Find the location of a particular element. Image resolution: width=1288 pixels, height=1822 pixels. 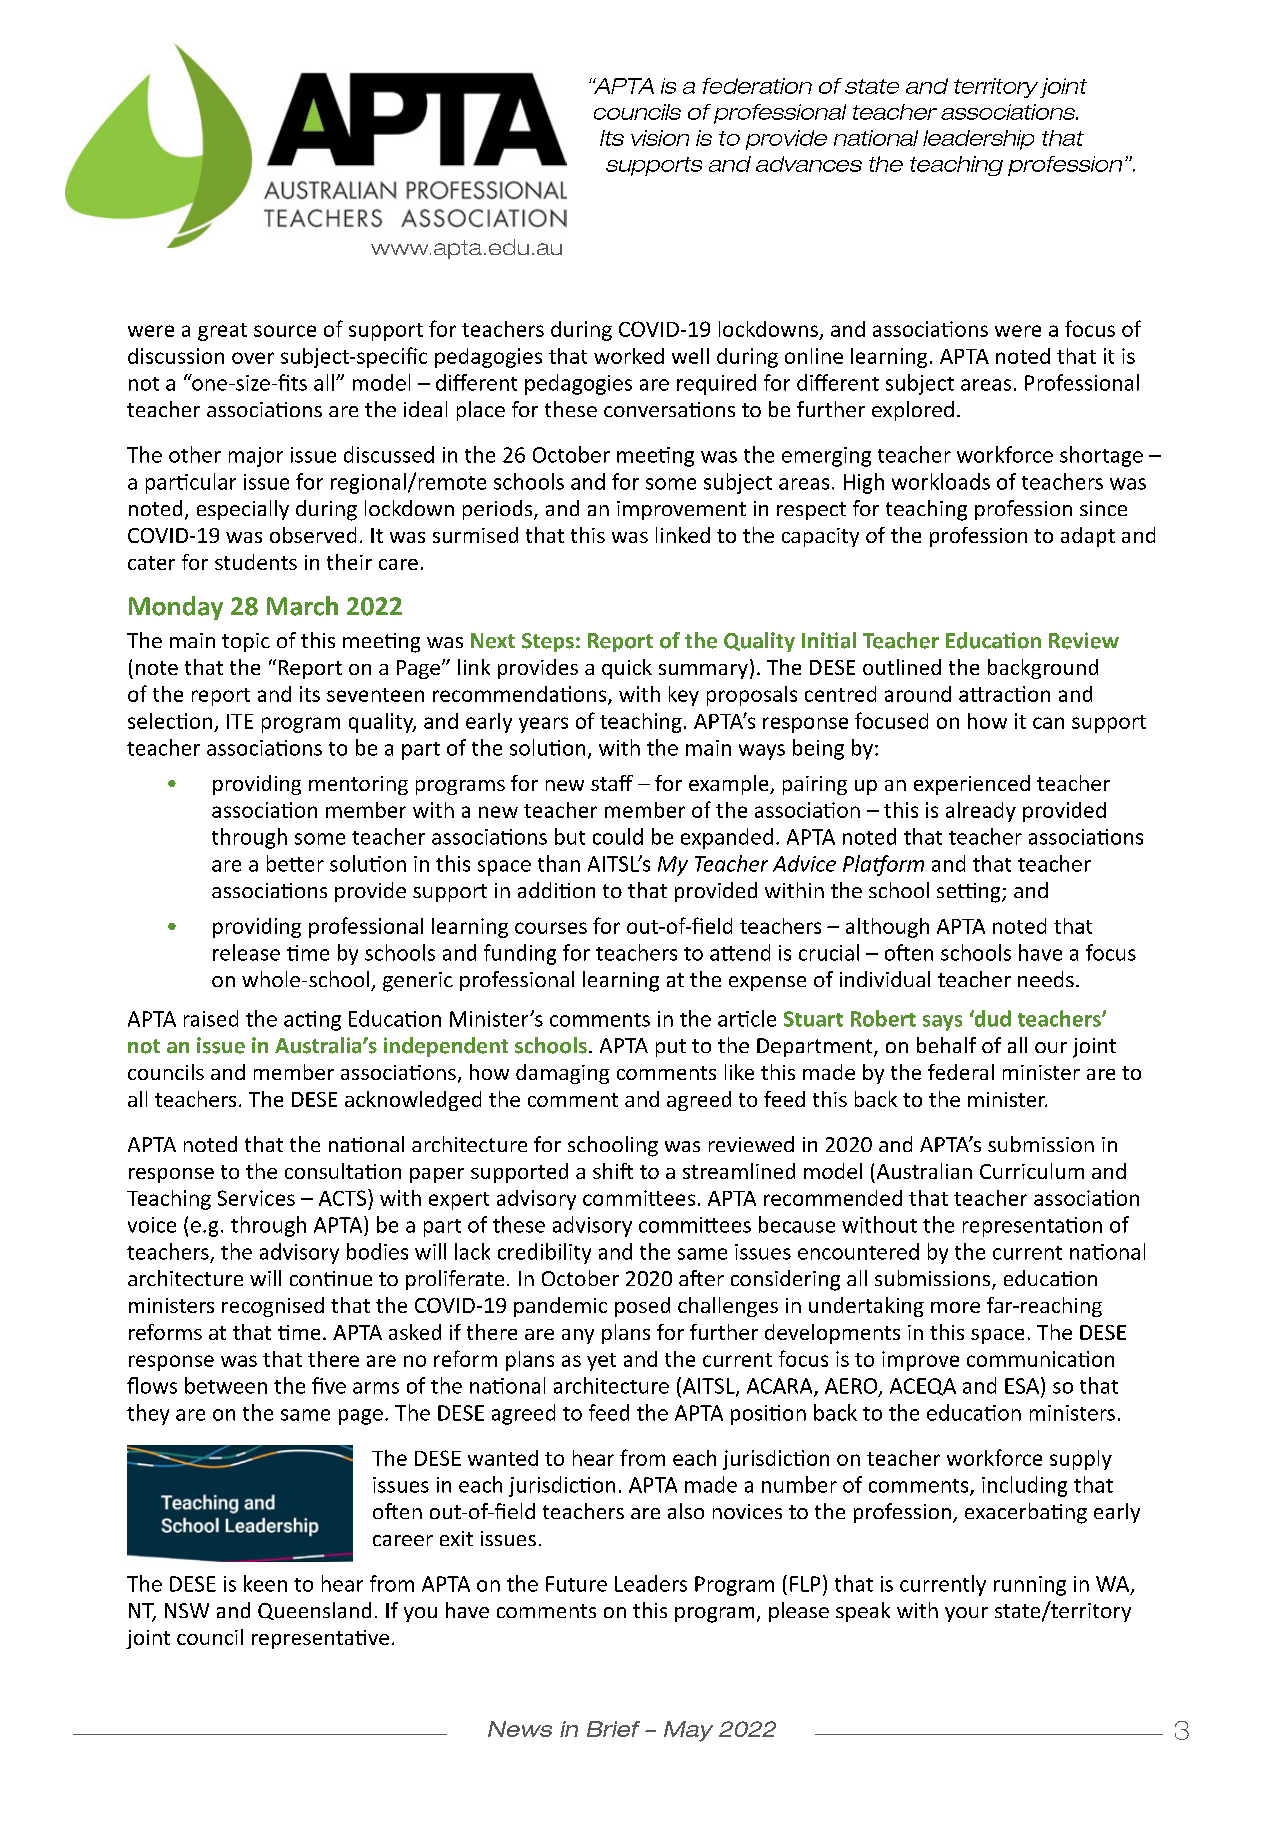

representative is located at coordinates (320, 1639).
